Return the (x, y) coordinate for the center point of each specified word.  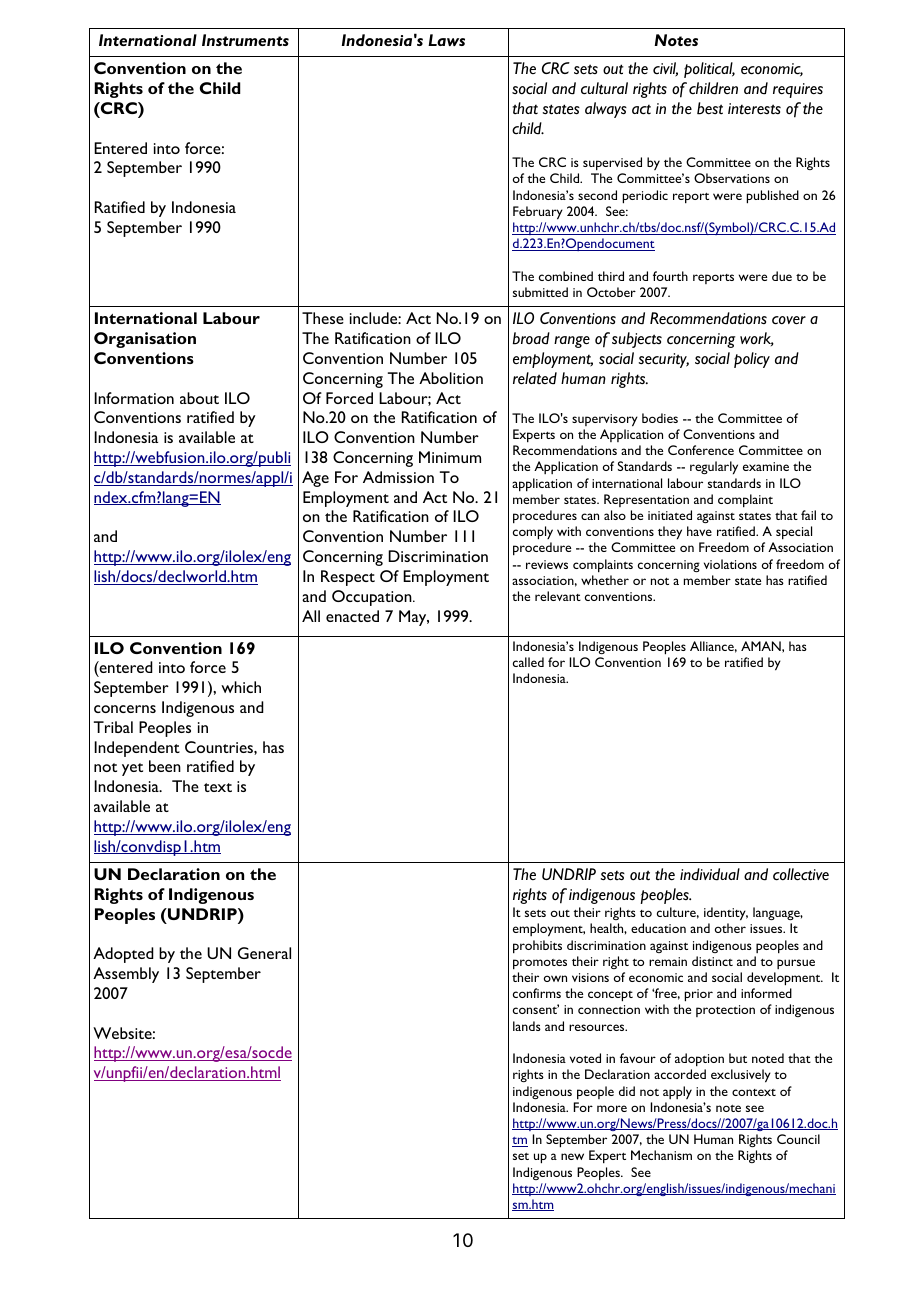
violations (730, 564)
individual (710, 874)
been (165, 766)
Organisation (145, 340)
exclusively (741, 1076)
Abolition (451, 378)
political (709, 70)
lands (527, 1026)
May (414, 618)
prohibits (537, 947)
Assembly (126, 975)
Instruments (245, 40)
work (757, 339)
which (241, 687)
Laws (446, 40)
